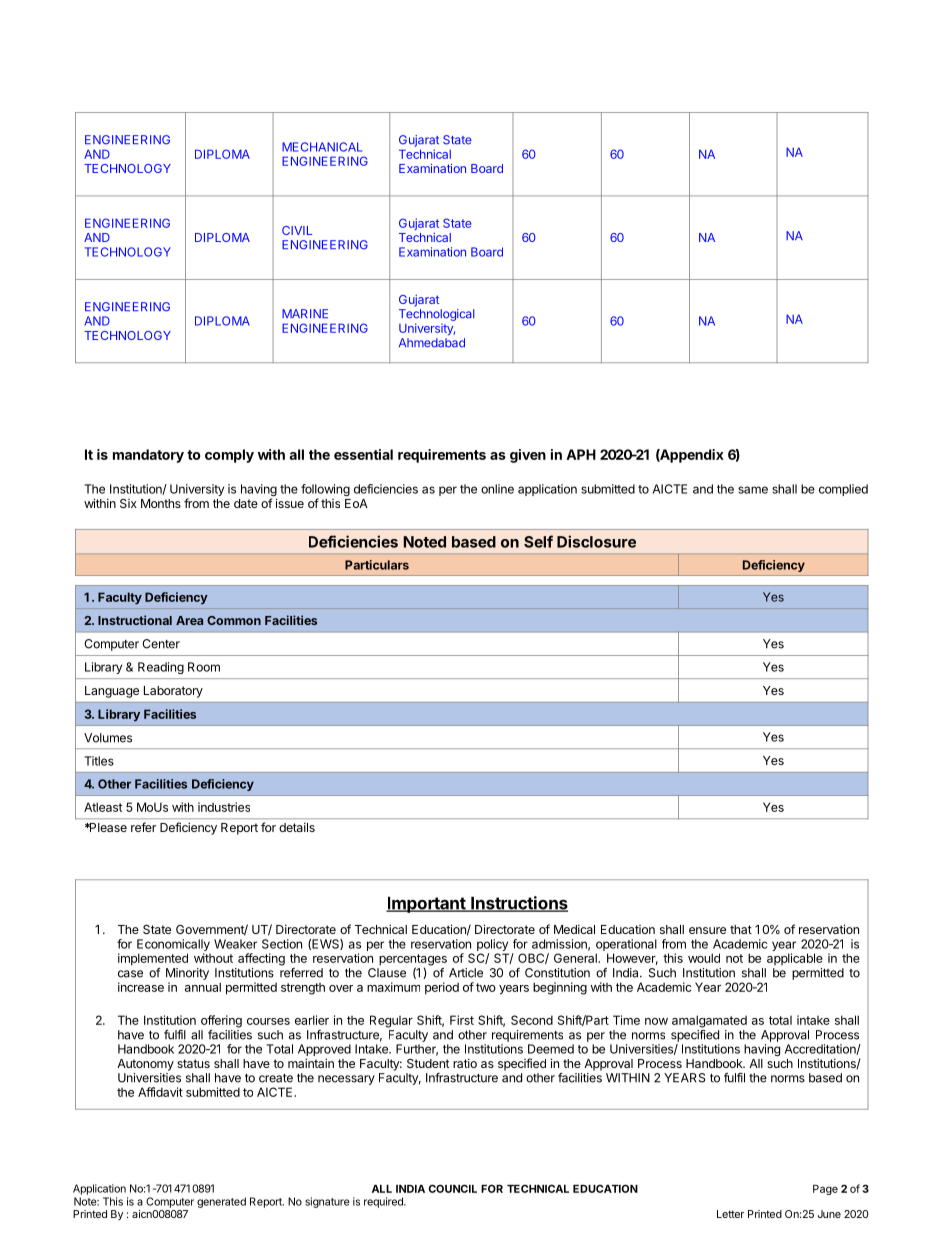  Describe the element at coordinates (221, 1202) in the document. I see `generated` at that location.
